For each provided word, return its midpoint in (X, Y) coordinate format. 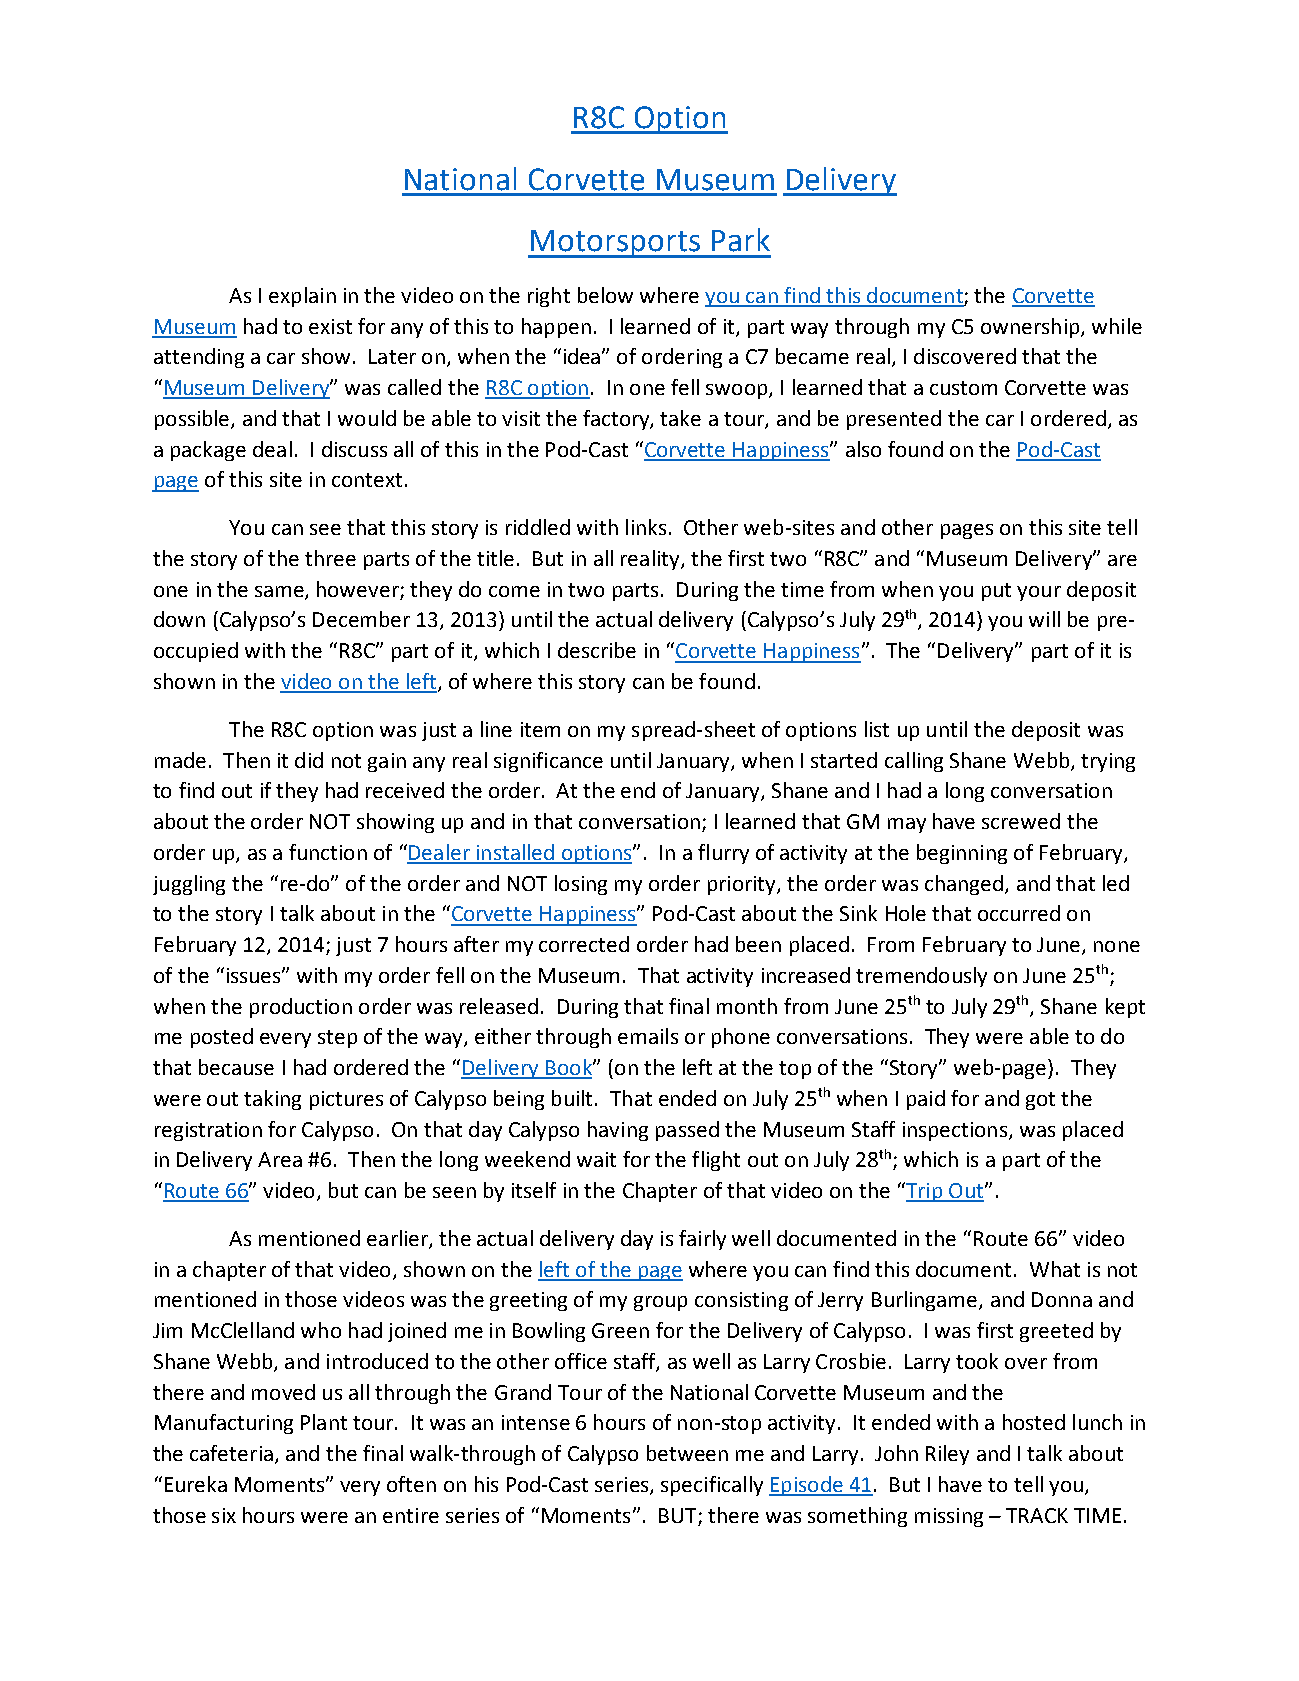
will (1044, 619)
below (605, 295)
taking (272, 1100)
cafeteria (231, 1453)
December (361, 619)
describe (597, 650)
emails (648, 1036)
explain (302, 297)
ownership (1031, 328)
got (1040, 1101)
